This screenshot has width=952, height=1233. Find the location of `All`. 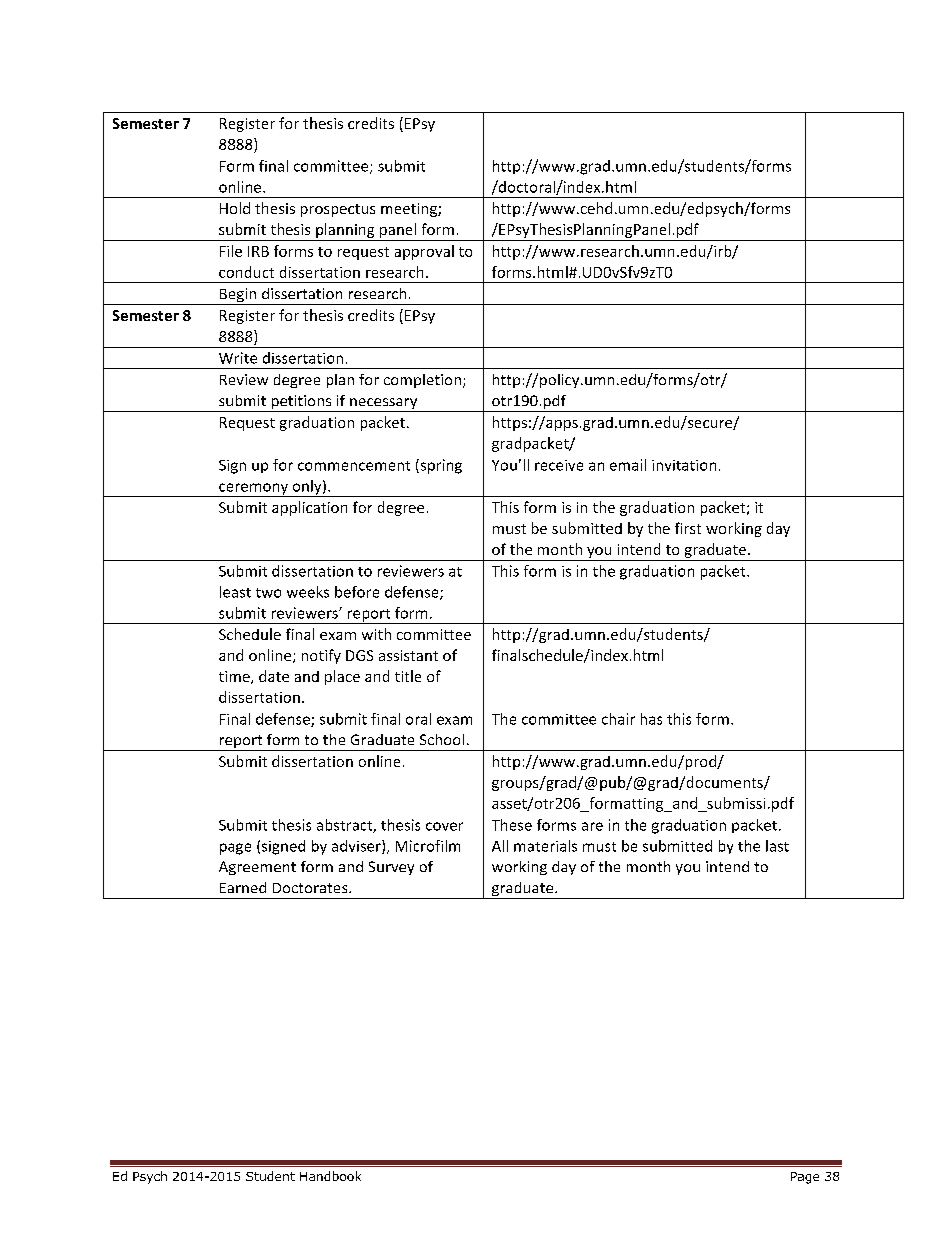

All is located at coordinates (500, 846).
